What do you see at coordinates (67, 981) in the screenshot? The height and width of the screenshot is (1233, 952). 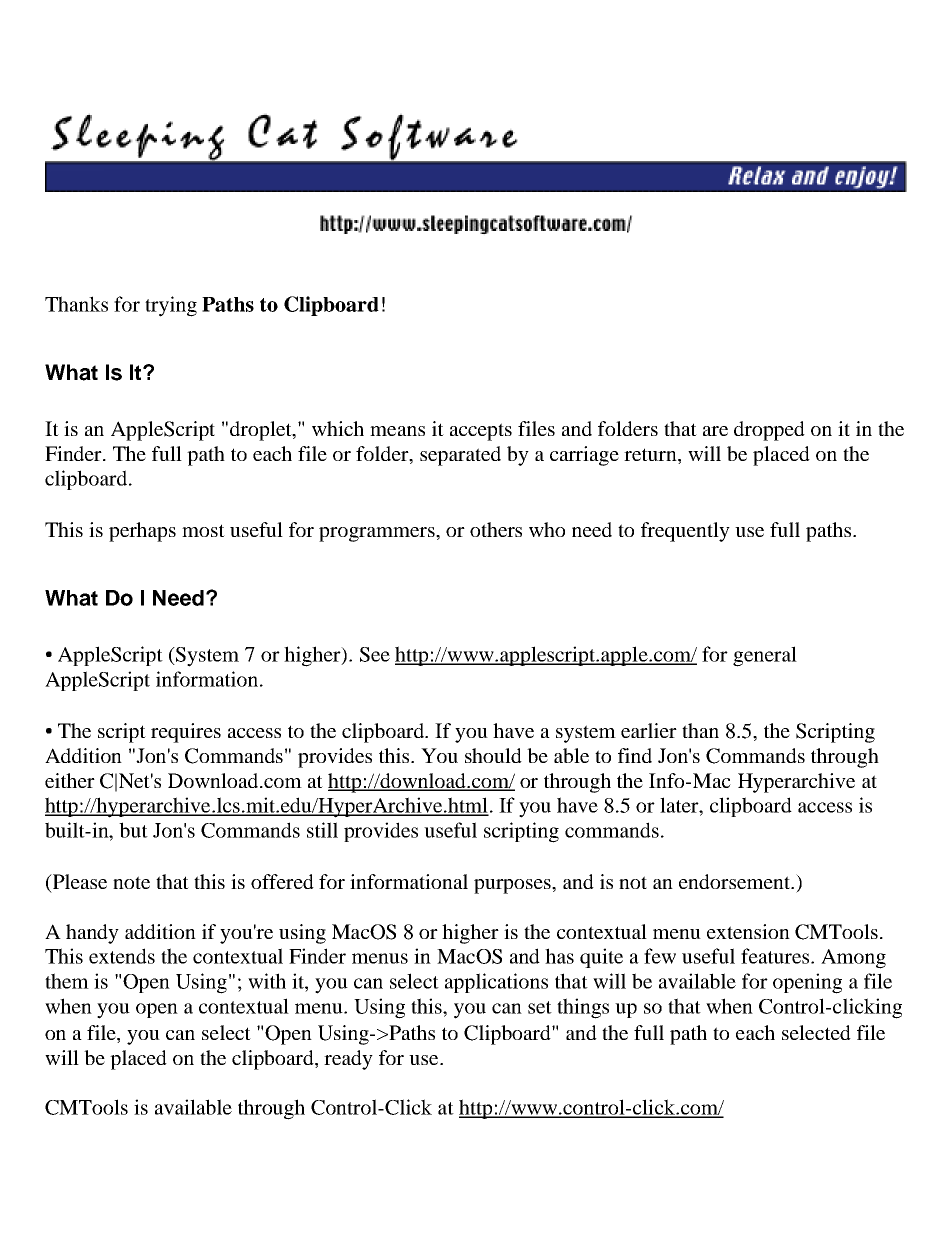 I see `them` at bounding box center [67, 981].
